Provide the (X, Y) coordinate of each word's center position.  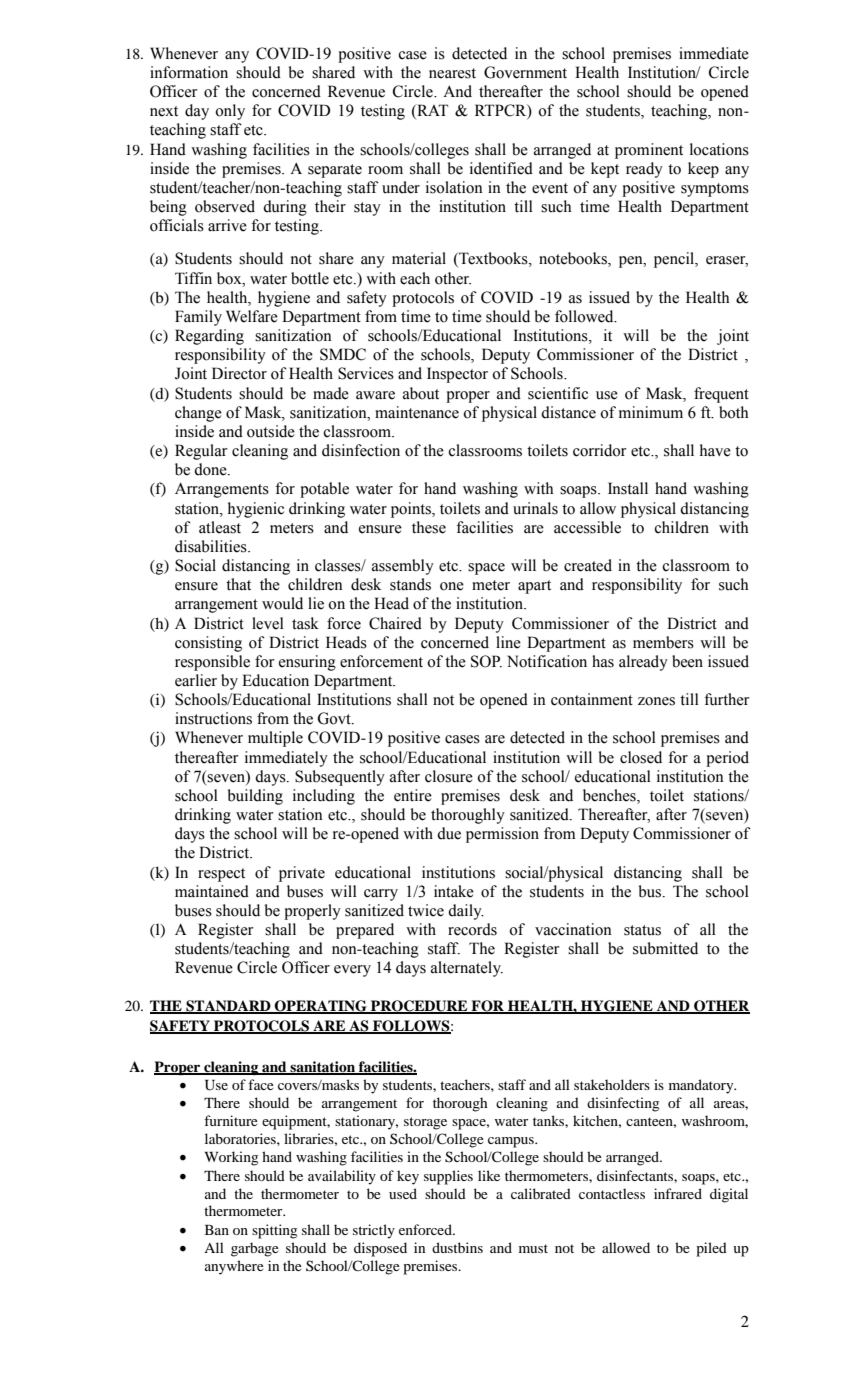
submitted (665, 948)
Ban (217, 1230)
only (230, 112)
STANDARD (228, 1007)
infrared (678, 1193)
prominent (649, 151)
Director (239, 373)
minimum (651, 412)
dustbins (457, 1247)
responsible (212, 663)
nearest (452, 73)
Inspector (457, 375)
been (687, 661)
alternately (467, 969)
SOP (486, 661)
